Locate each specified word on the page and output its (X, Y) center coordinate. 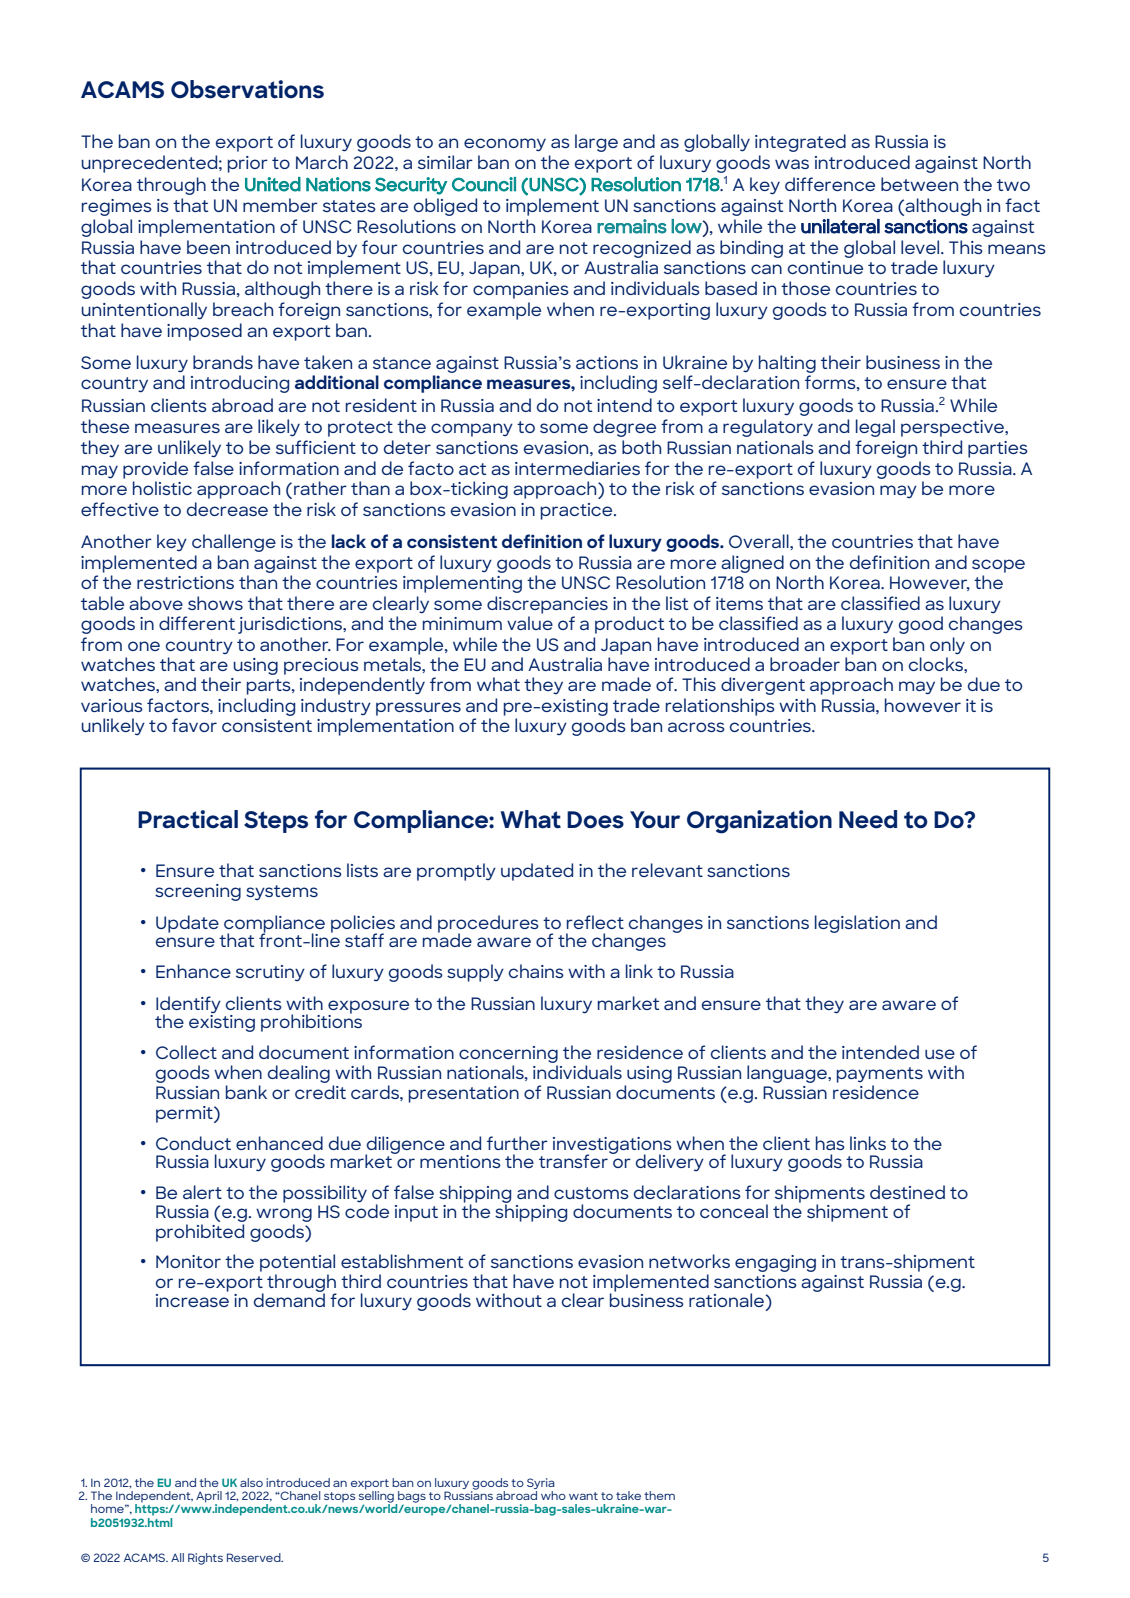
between (919, 184)
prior (248, 164)
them (659, 1495)
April (209, 1497)
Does (595, 820)
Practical (188, 819)
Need (868, 819)
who (553, 1495)
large (596, 143)
